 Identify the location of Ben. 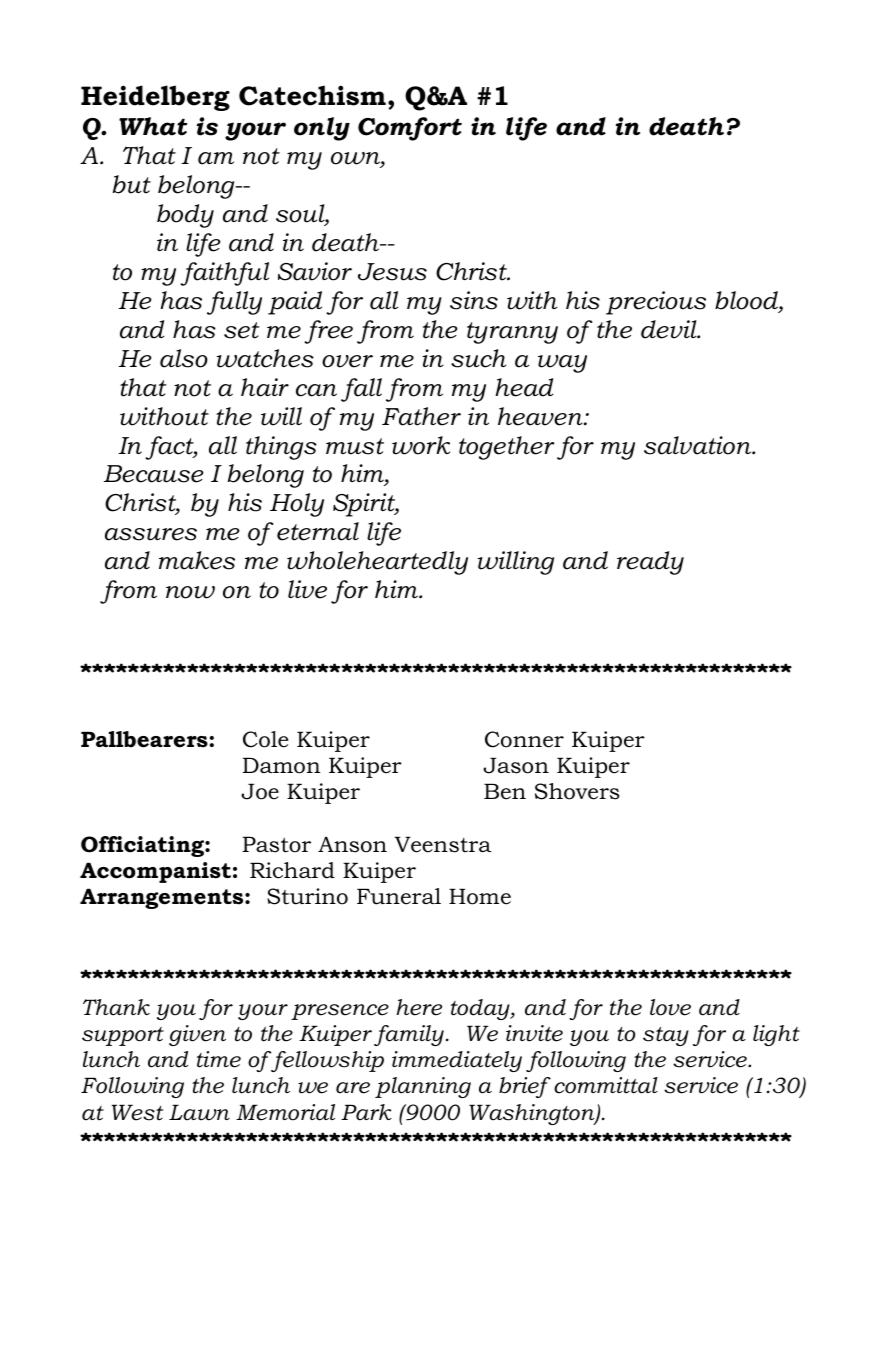
(505, 791).
